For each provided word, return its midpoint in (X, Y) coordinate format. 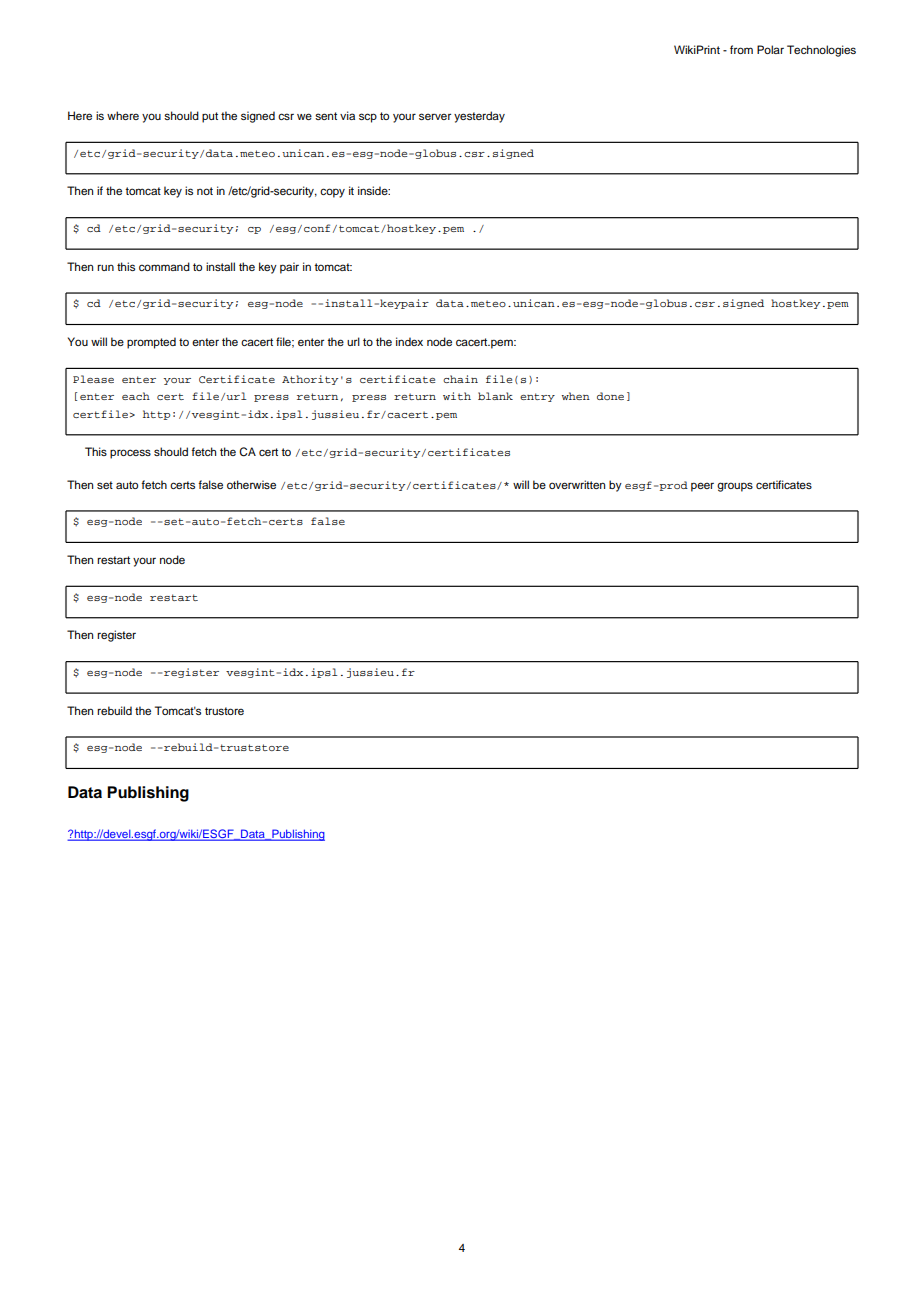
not (205, 191)
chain (460, 379)
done (610, 396)
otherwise (251, 484)
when (576, 396)
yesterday (479, 117)
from (741, 49)
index (409, 341)
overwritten (577, 484)
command (164, 266)
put (210, 117)
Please (93, 379)
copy (332, 193)
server (435, 116)
